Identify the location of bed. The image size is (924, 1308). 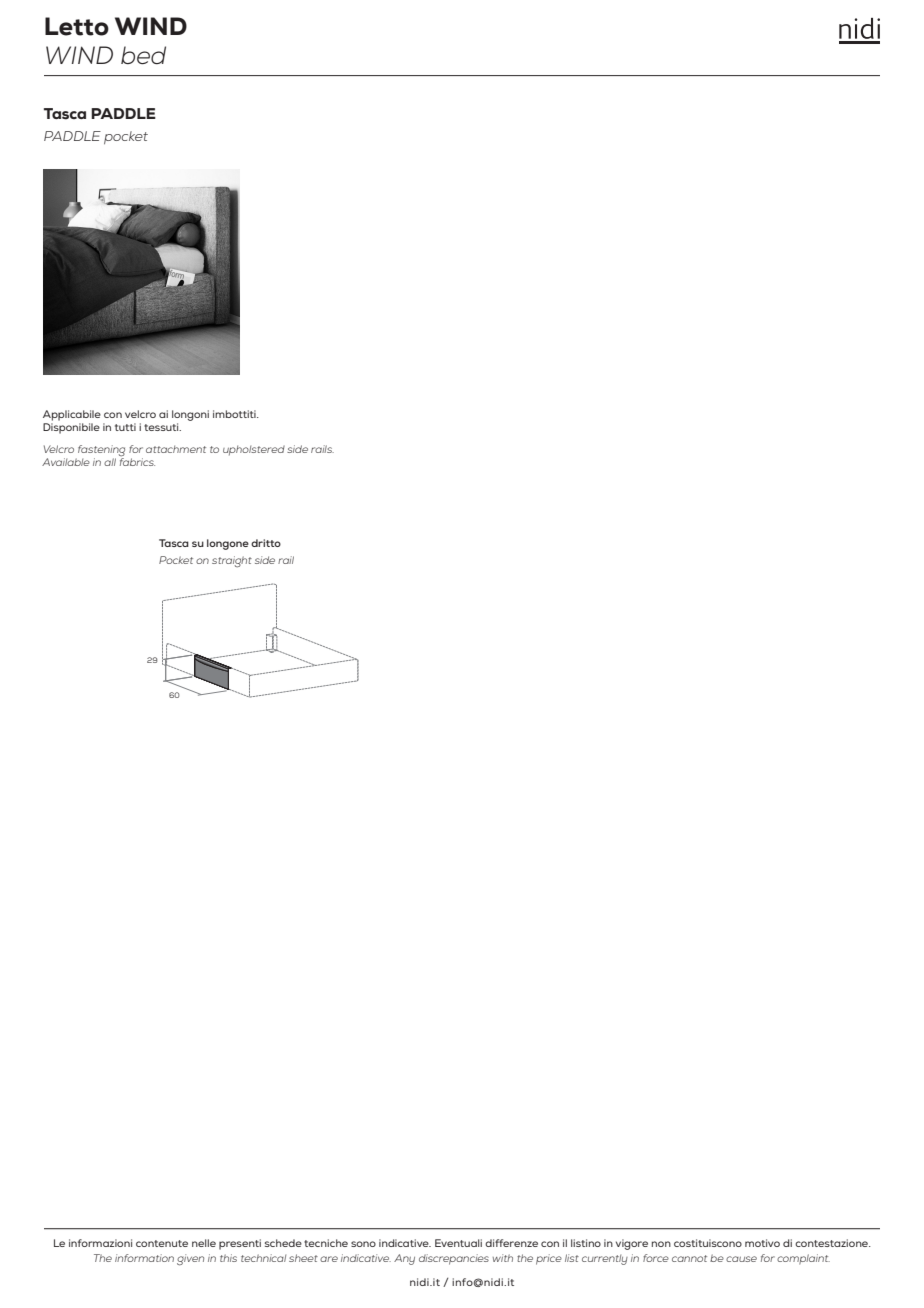
(143, 55).
